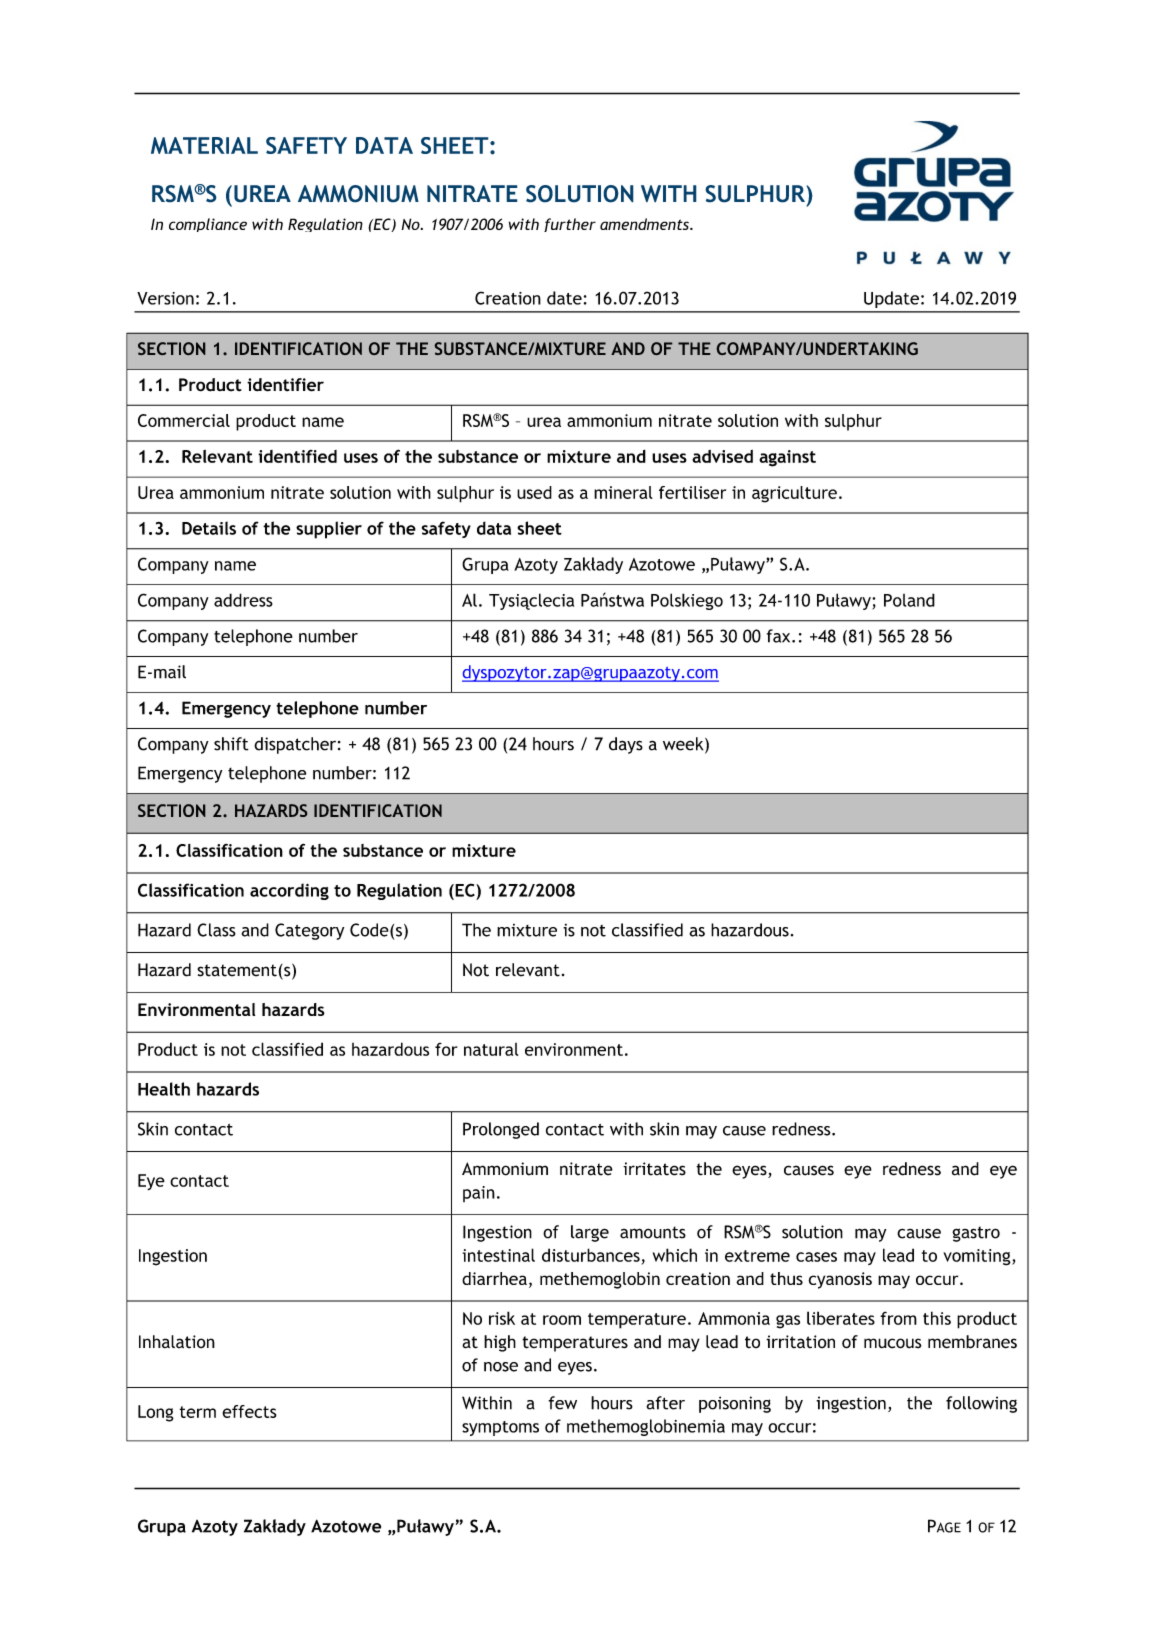 The height and width of the screenshot is (1633, 1154). I want to click on natural, so click(491, 1049).
